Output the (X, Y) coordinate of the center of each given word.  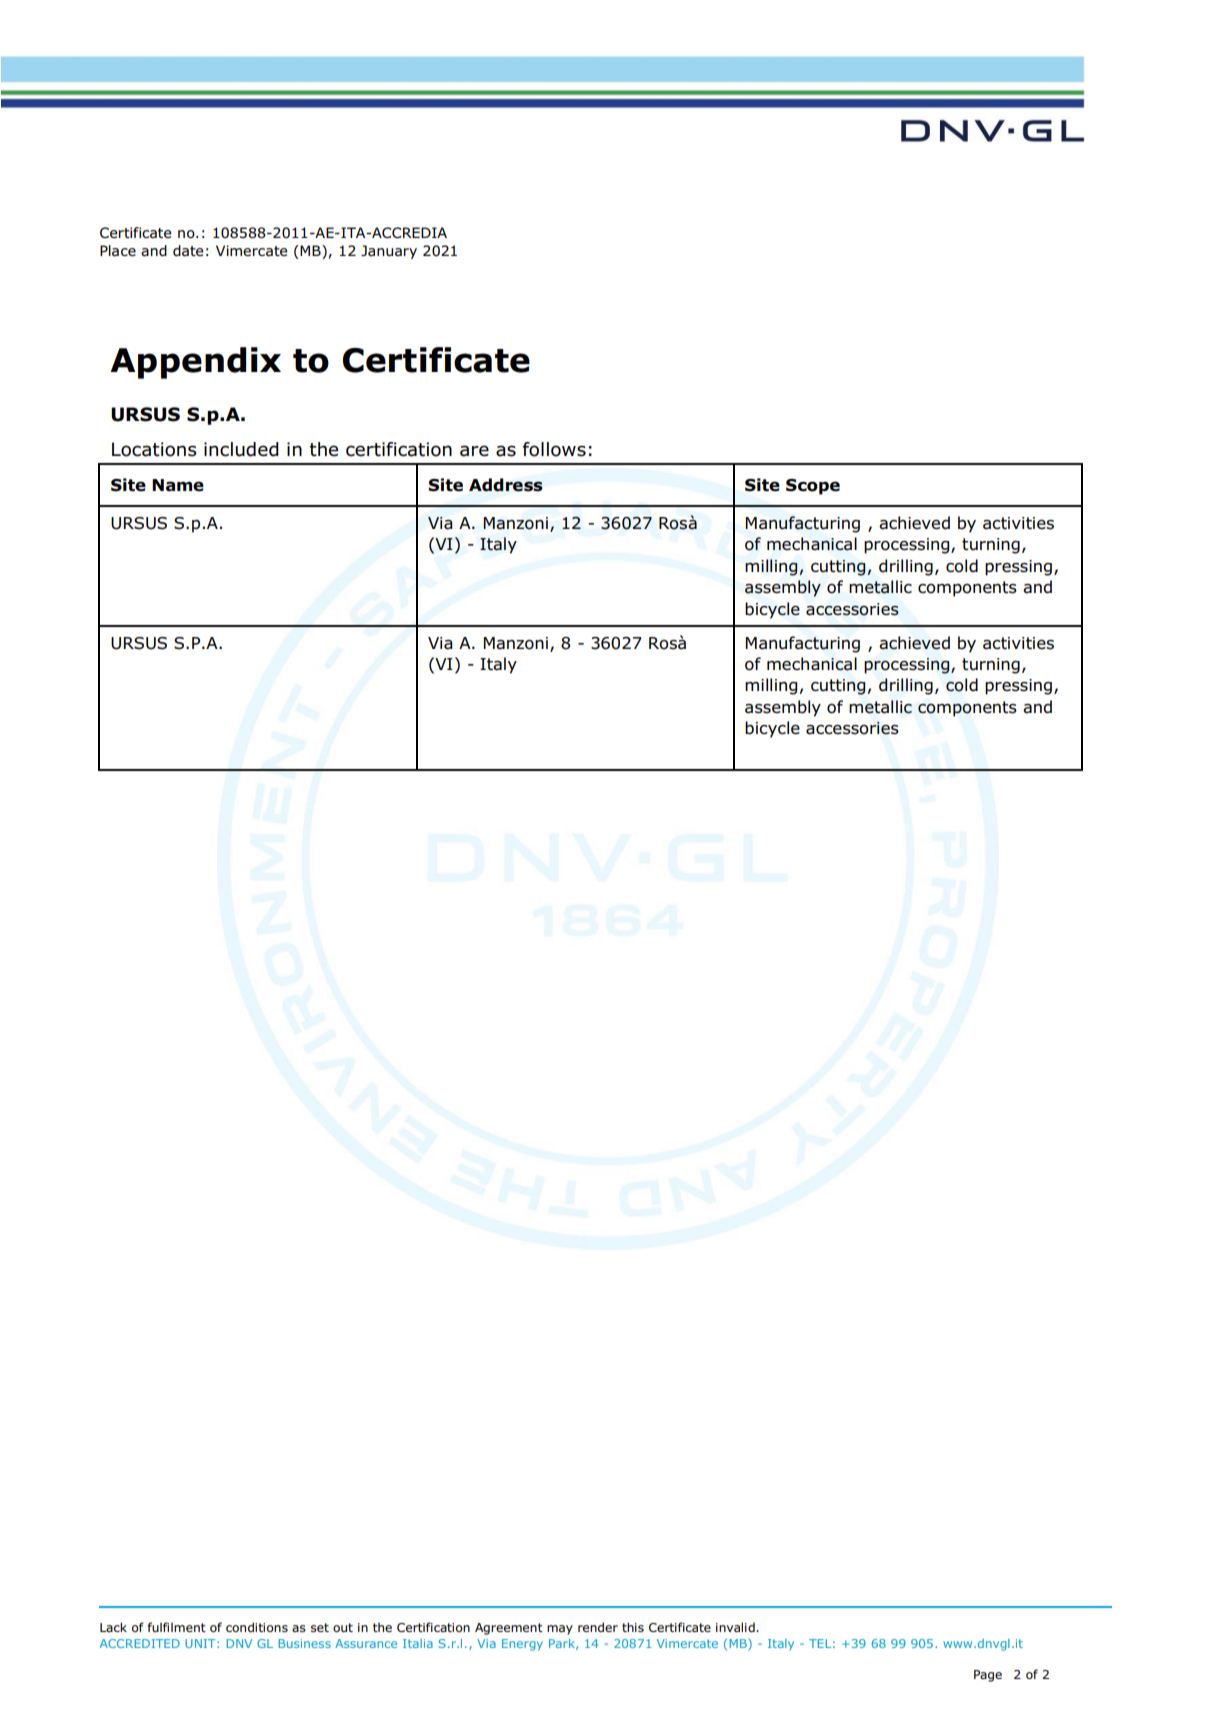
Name (178, 485)
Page (988, 1676)
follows (554, 449)
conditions (257, 1627)
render (598, 1627)
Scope (813, 487)
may (560, 1630)
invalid (736, 1627)
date (188, 251)
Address (506, 485)
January (389, 252)
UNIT (201, 1643)
